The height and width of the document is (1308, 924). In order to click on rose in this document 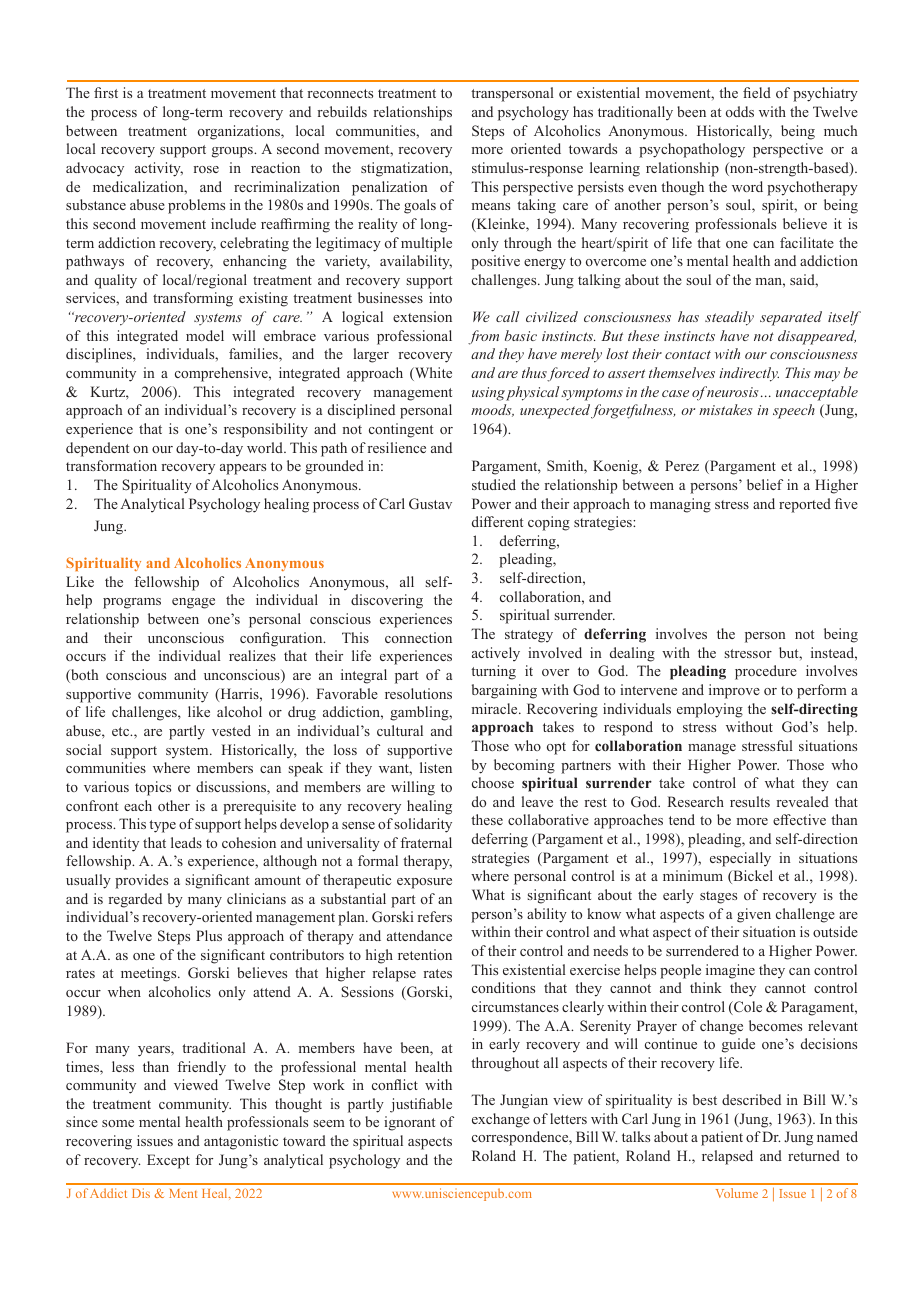, I will do `click(206, 169)`.
